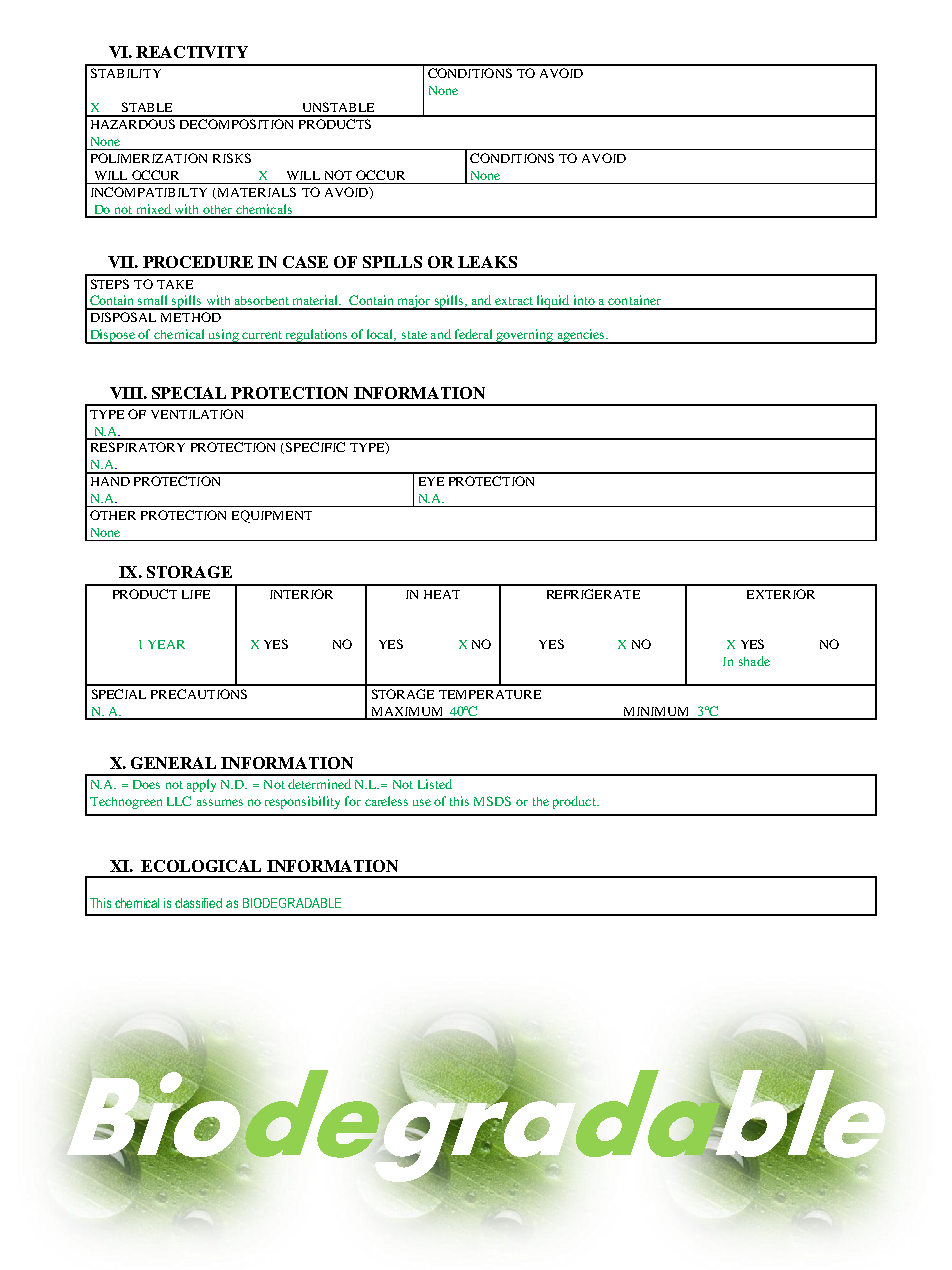 Image resolution: width=952 pixels, height=1270 pixels. Describe the element at coordinates (197, 414) in the screenshot. I see `VENTILATION` at that location.
